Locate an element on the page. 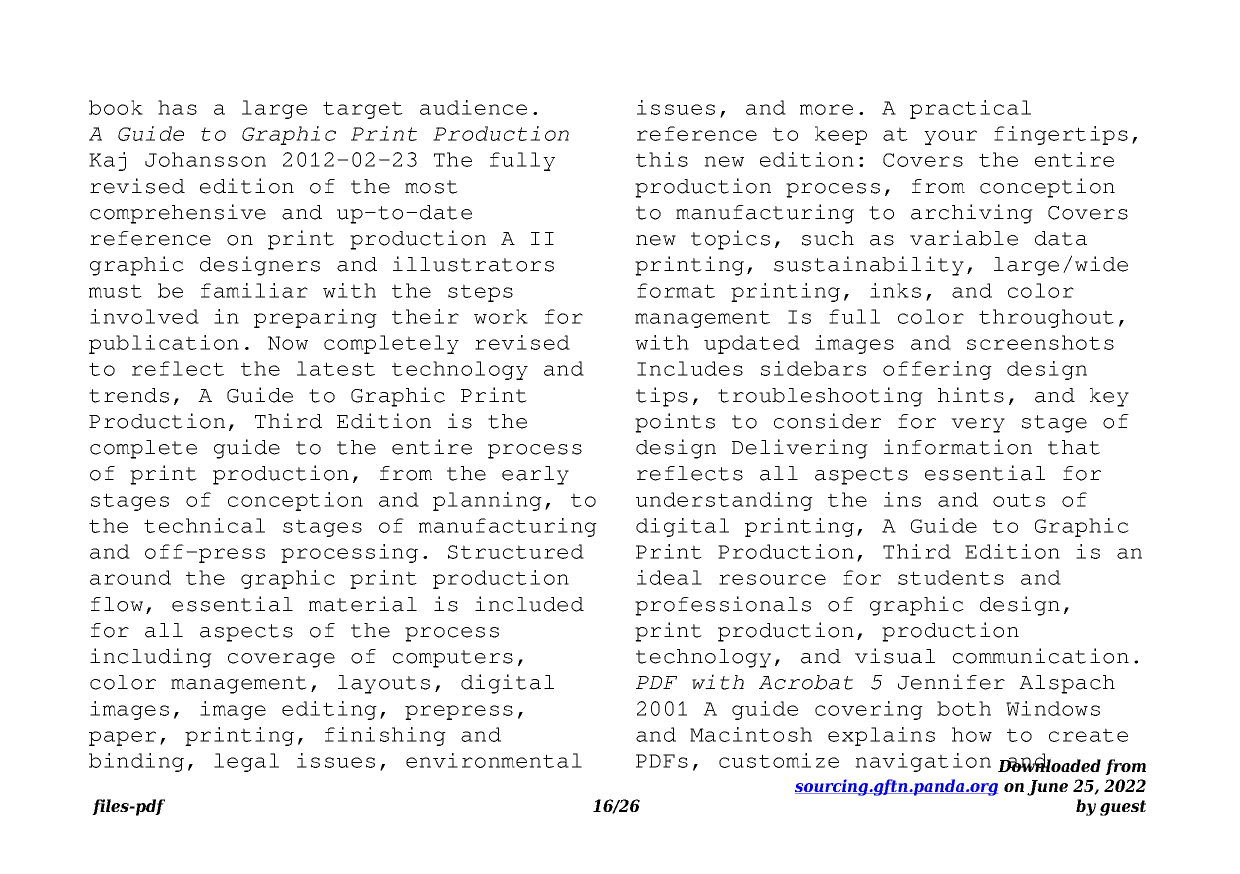  early is located at coordinates (535, 475).
